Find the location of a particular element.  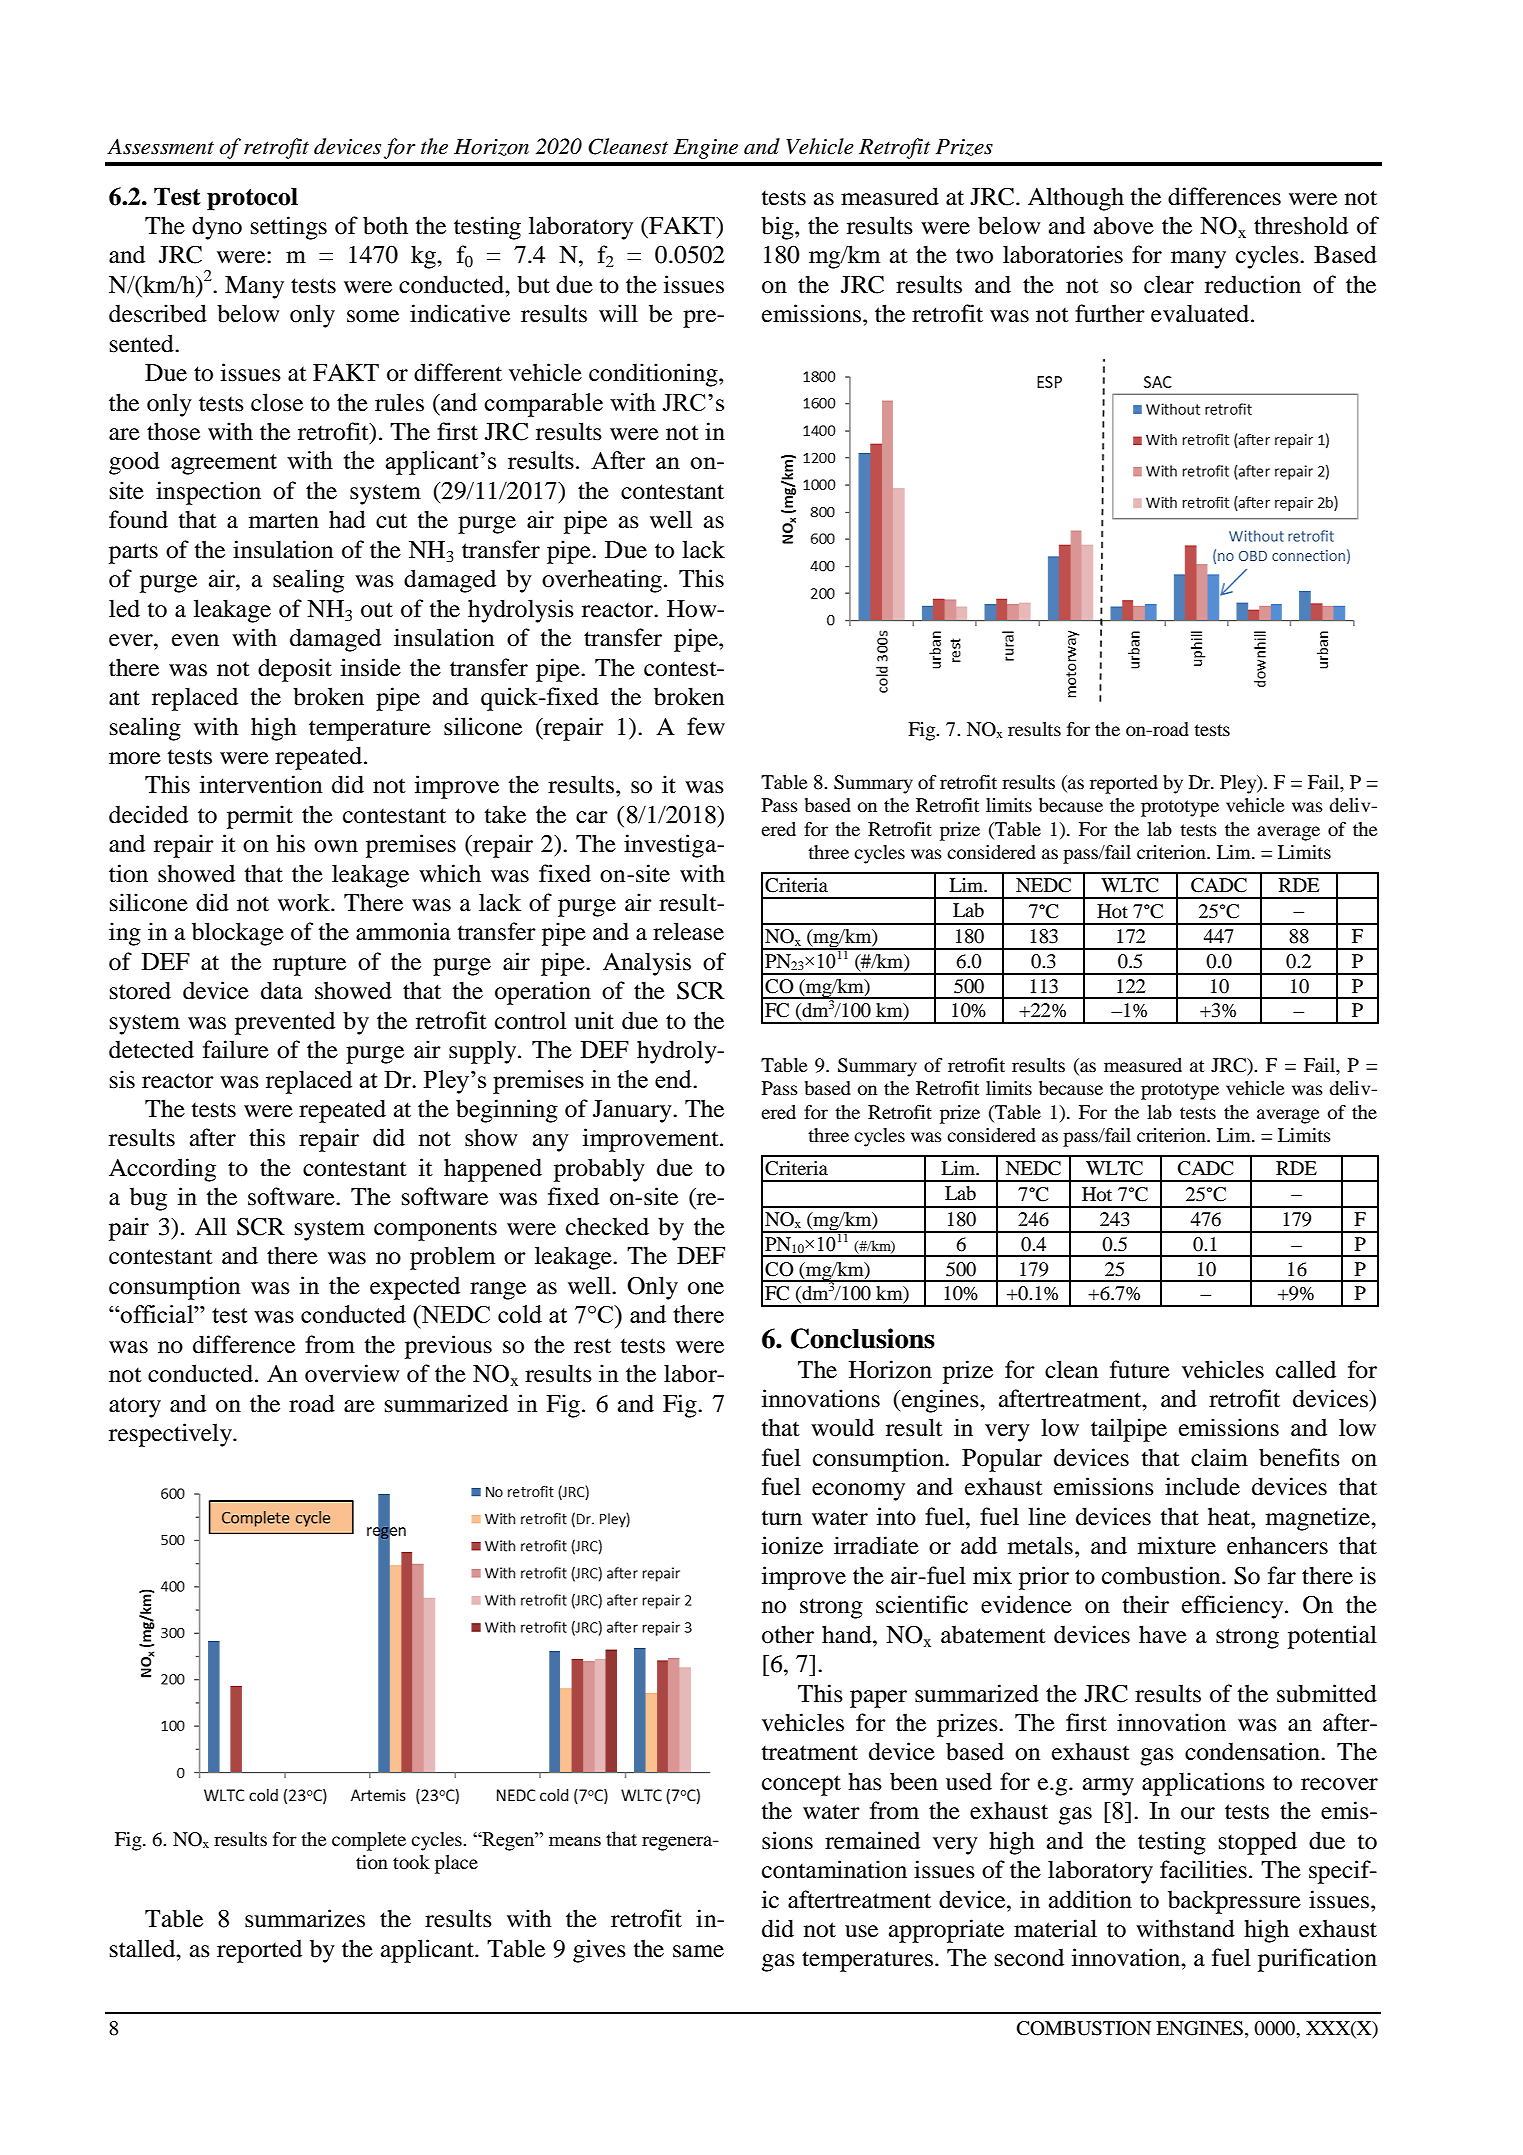

evaluated is located at coordinates (1200, 313).
